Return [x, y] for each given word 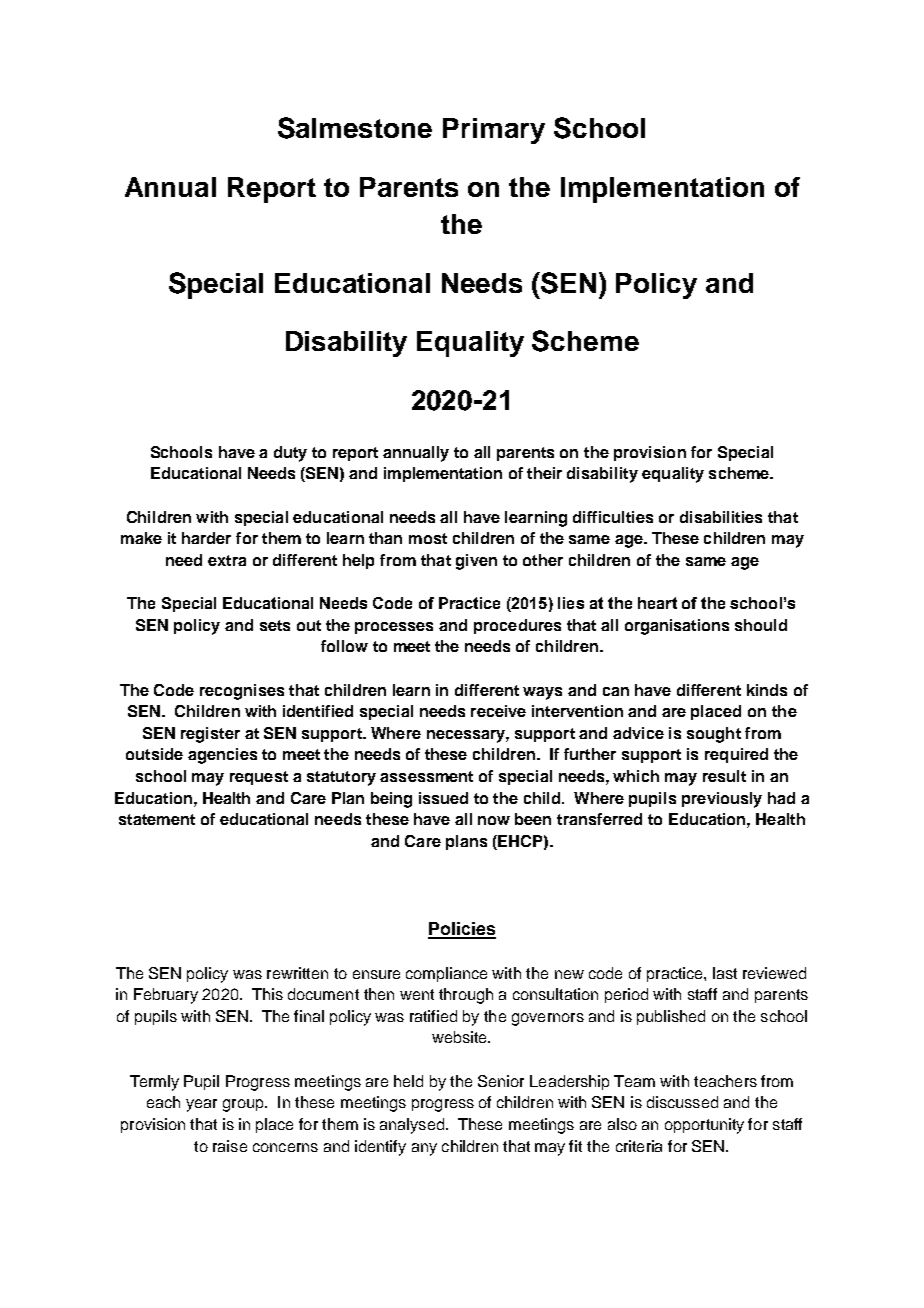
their [544, 473]
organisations [677, 627]
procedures [517, 626]
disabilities [721, 517]
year [201, 1105]
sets [275, 625]
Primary [494, 131]
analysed [412, 1126]
